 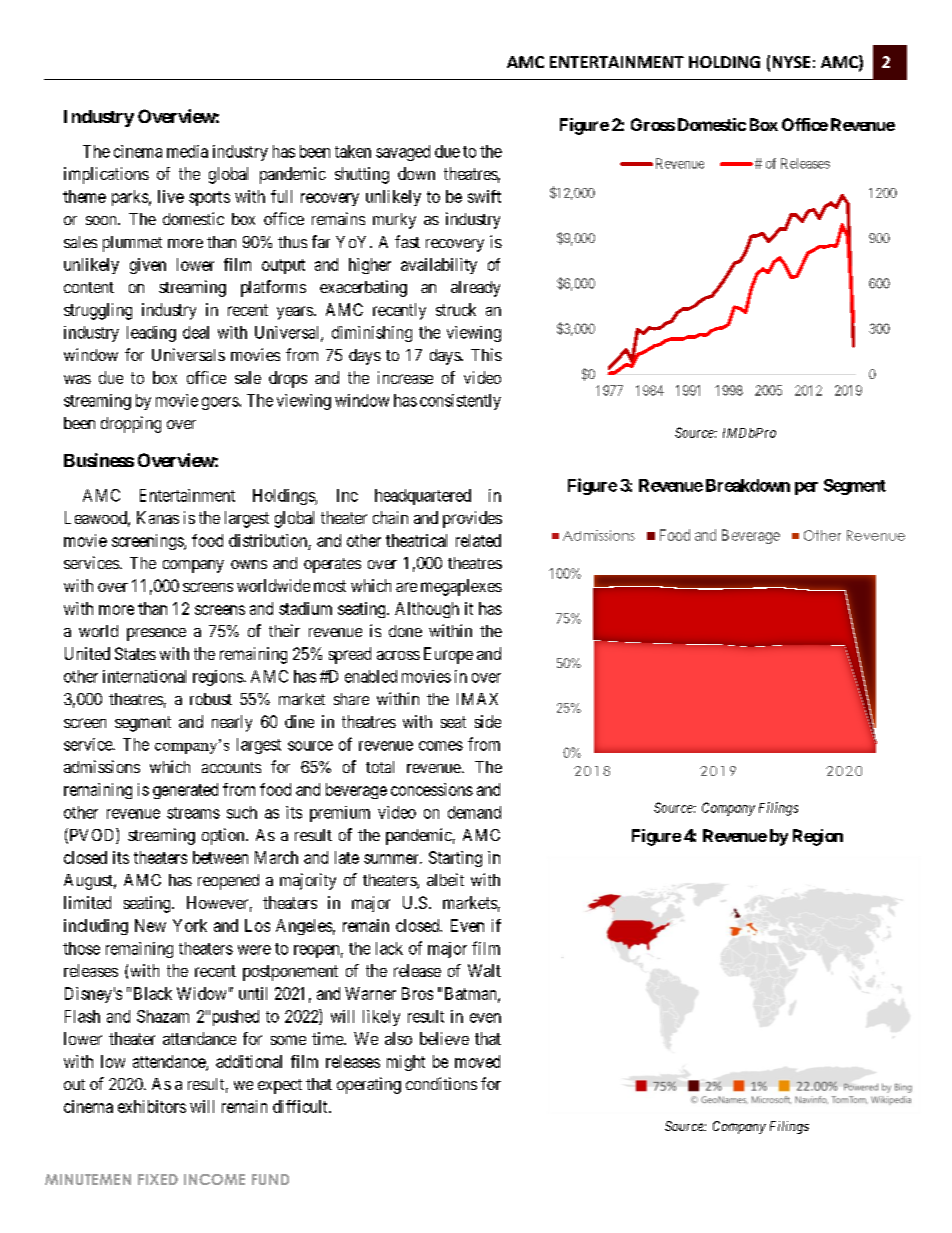 I want to click on savaged, so click(x=403, y=153).
